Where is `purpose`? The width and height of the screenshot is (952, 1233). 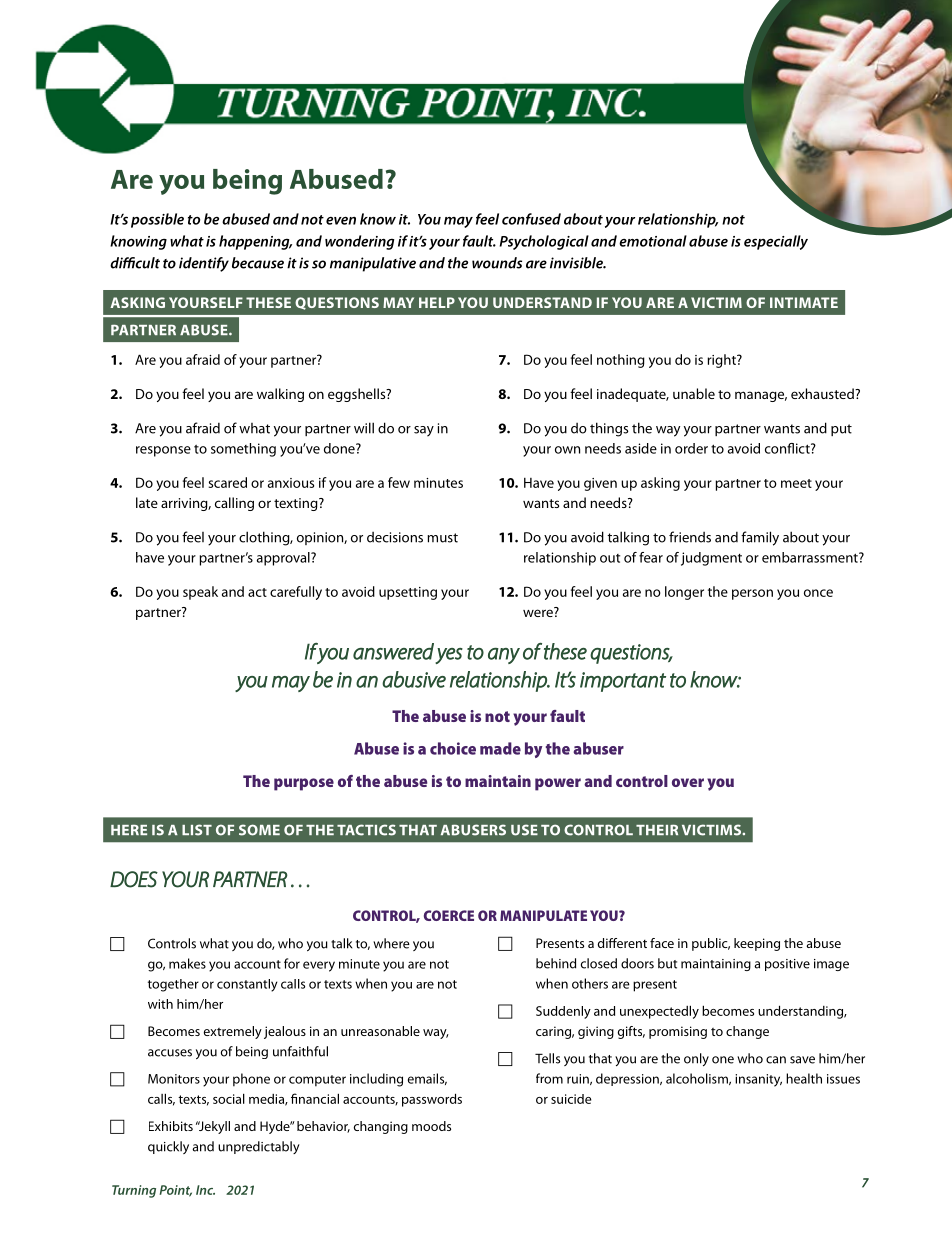 purpose is located at coordinates (304, 784).
